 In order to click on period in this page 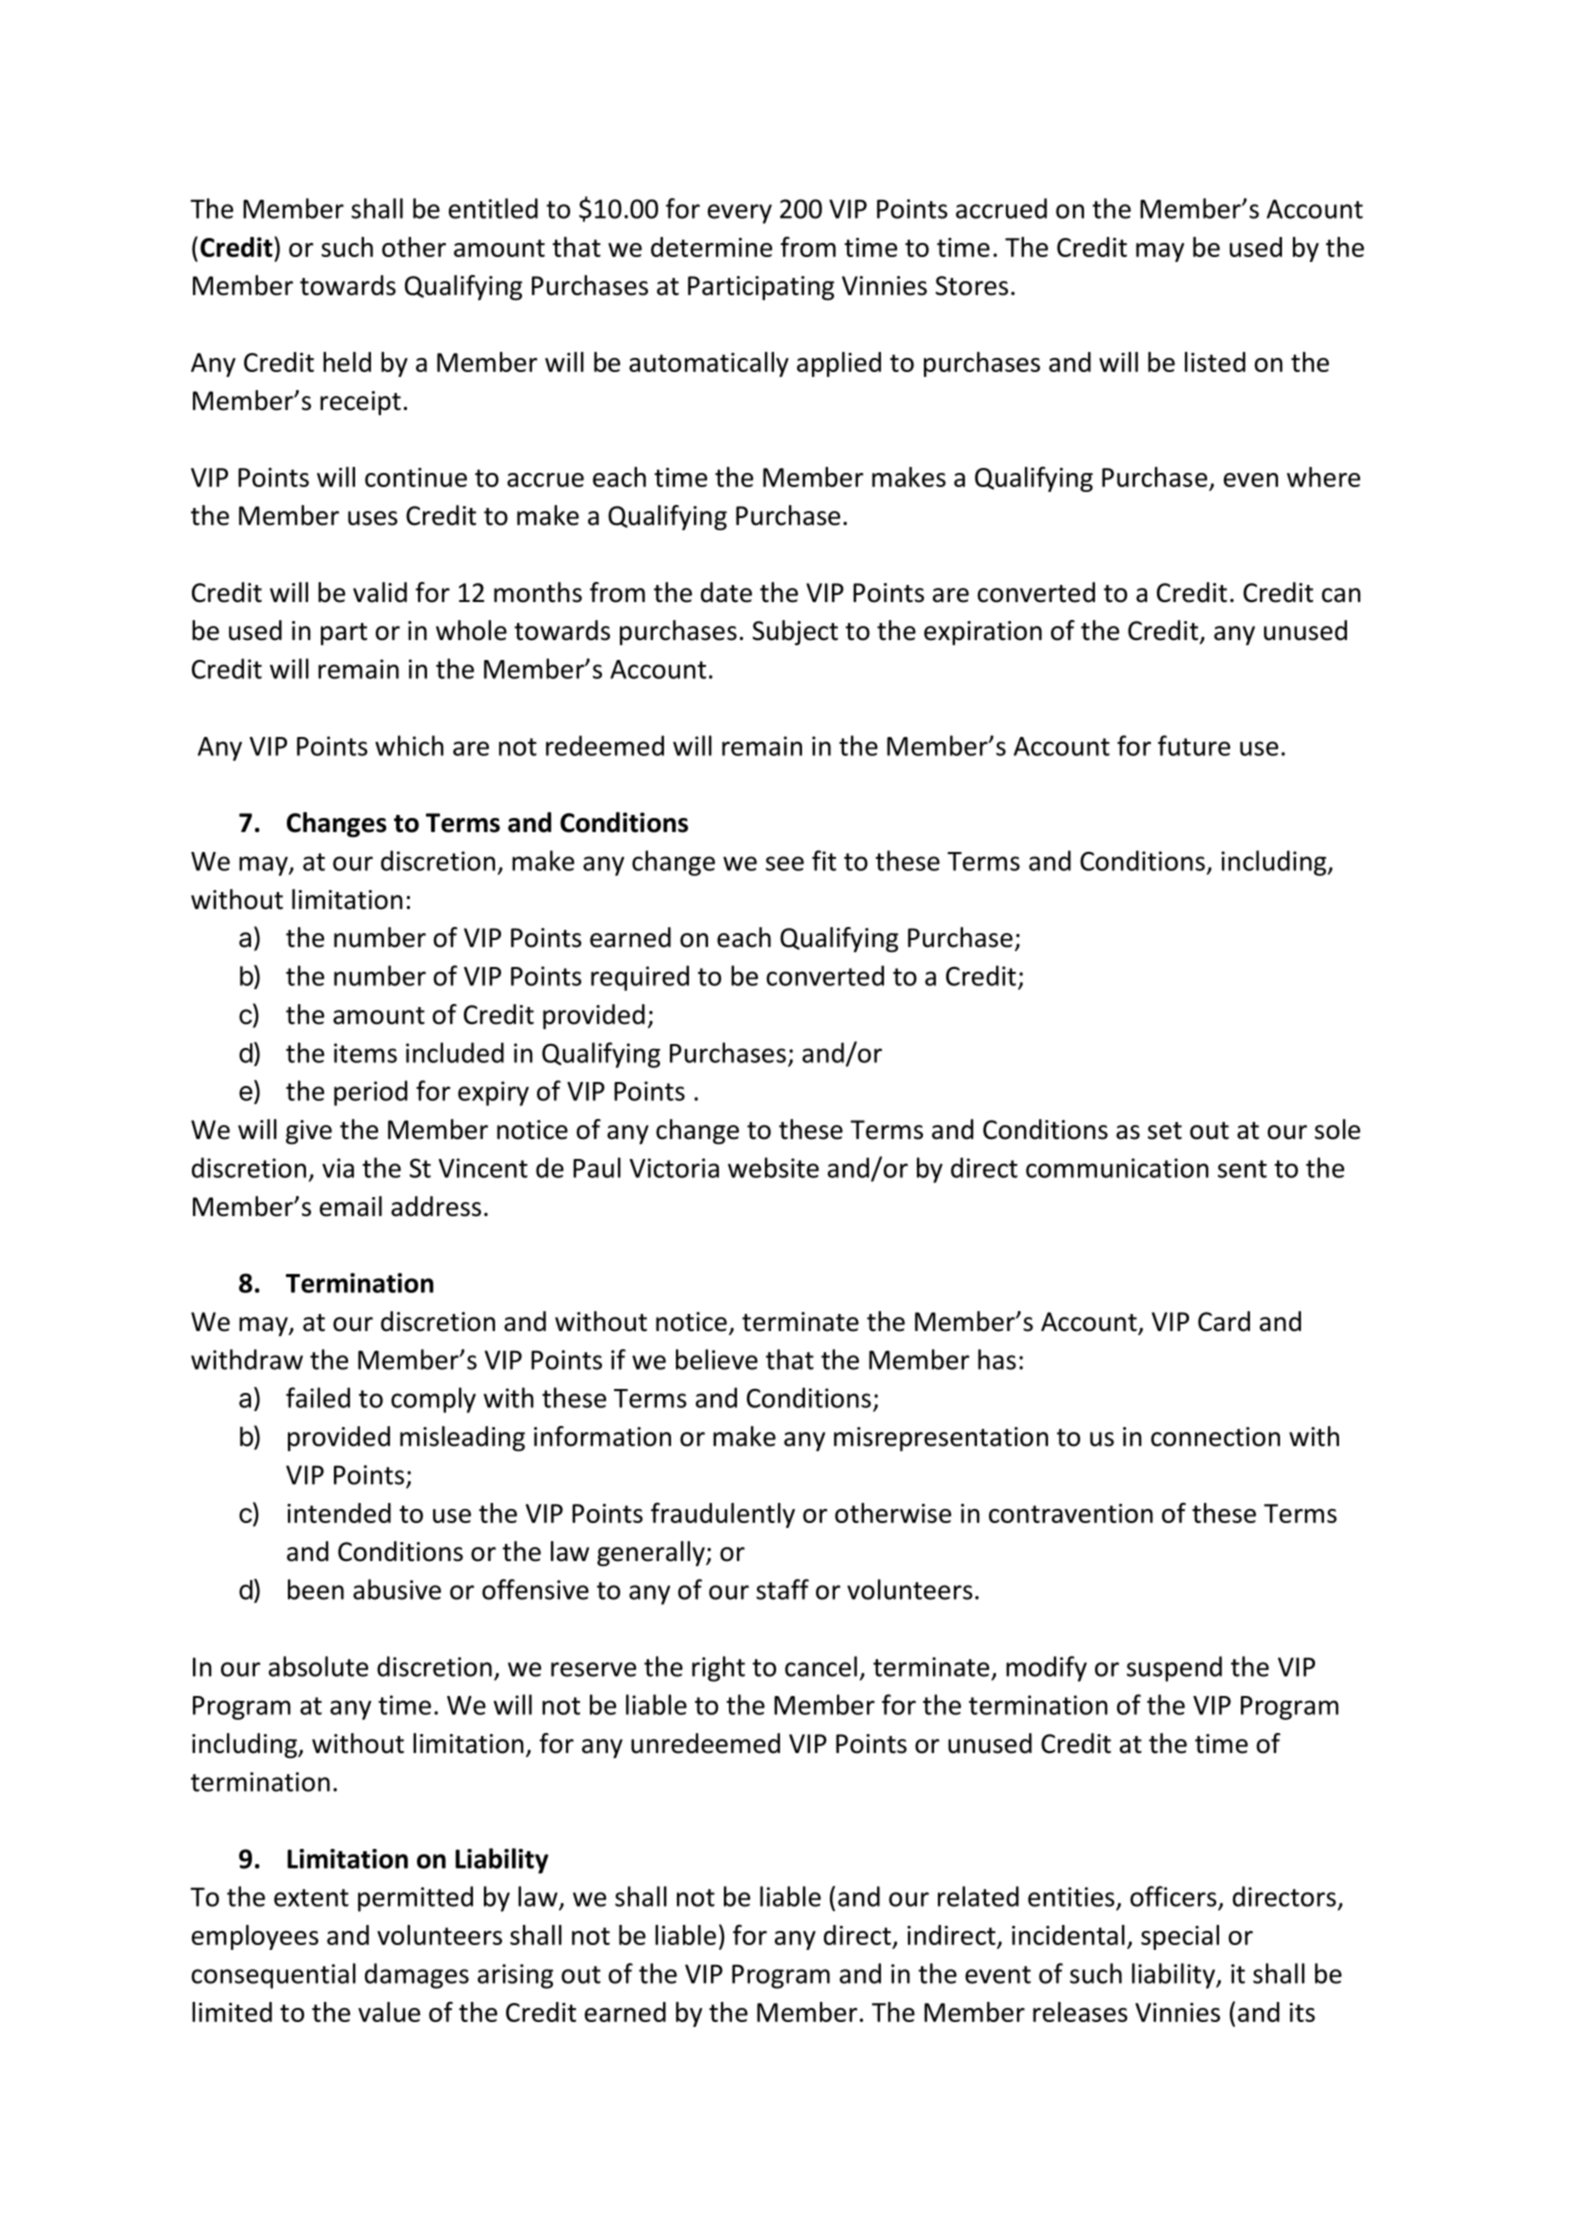, I will do `click(370, 1093)`.
